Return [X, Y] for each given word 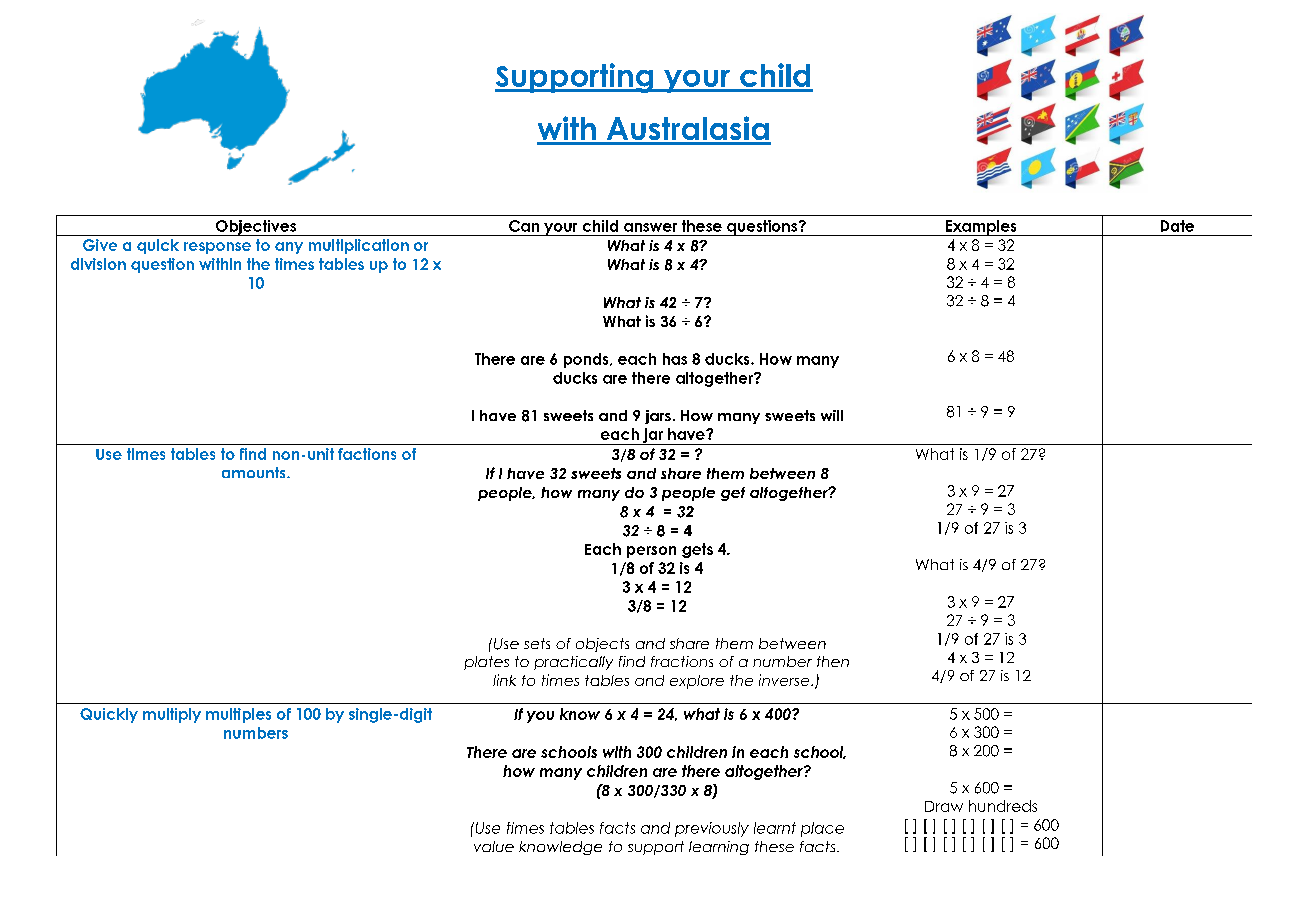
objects [602, 645]
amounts [255, 472]
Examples [981, 228]
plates [486, 663]
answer [650, 227]
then [833, 661]
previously [712, 829]
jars [658, 417]
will [832, 415]
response [217, 248]
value [494, 846]
